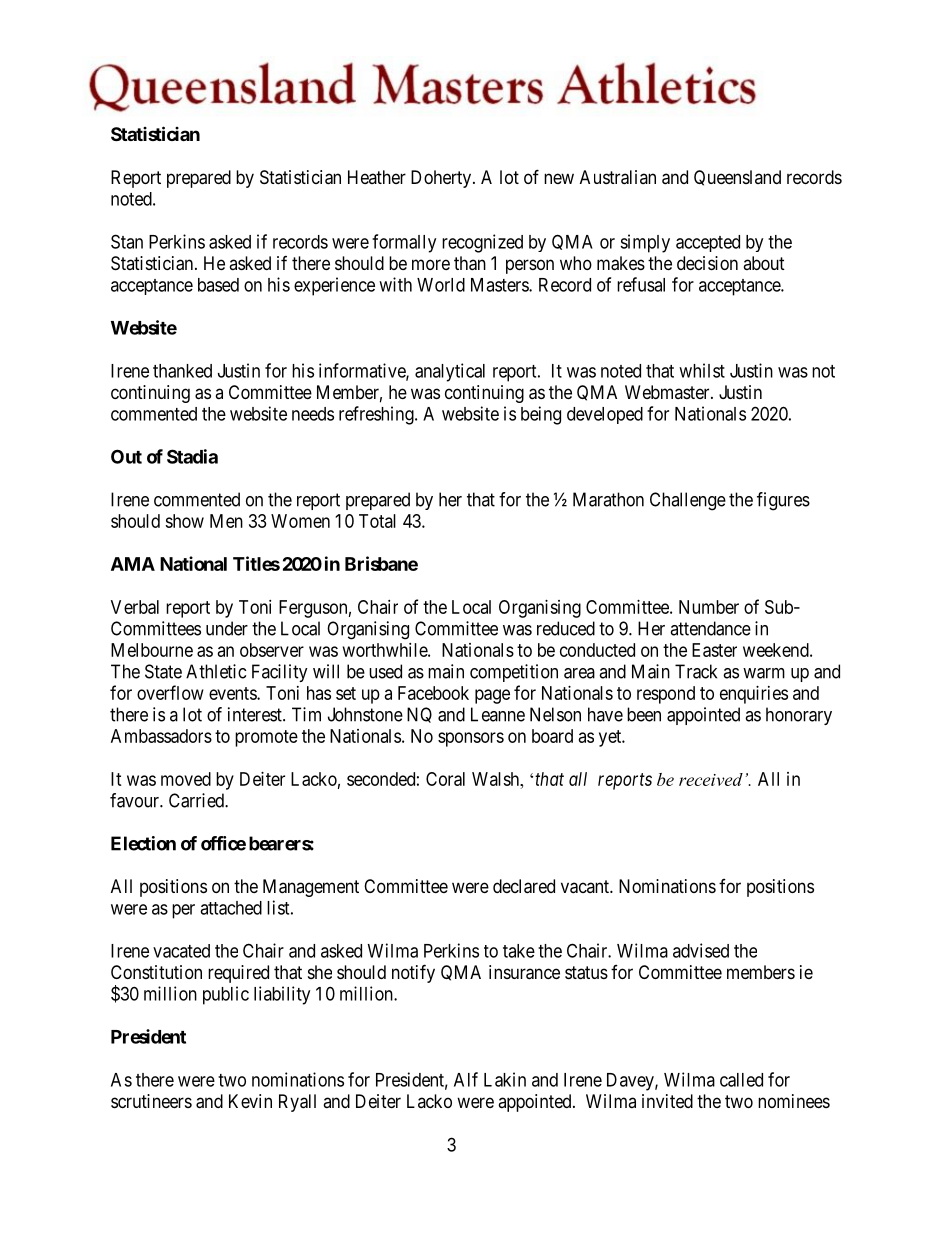  What do you see at coordinates (143, 843) in the page?
I see `Election` at bounding box center [143, 843].
